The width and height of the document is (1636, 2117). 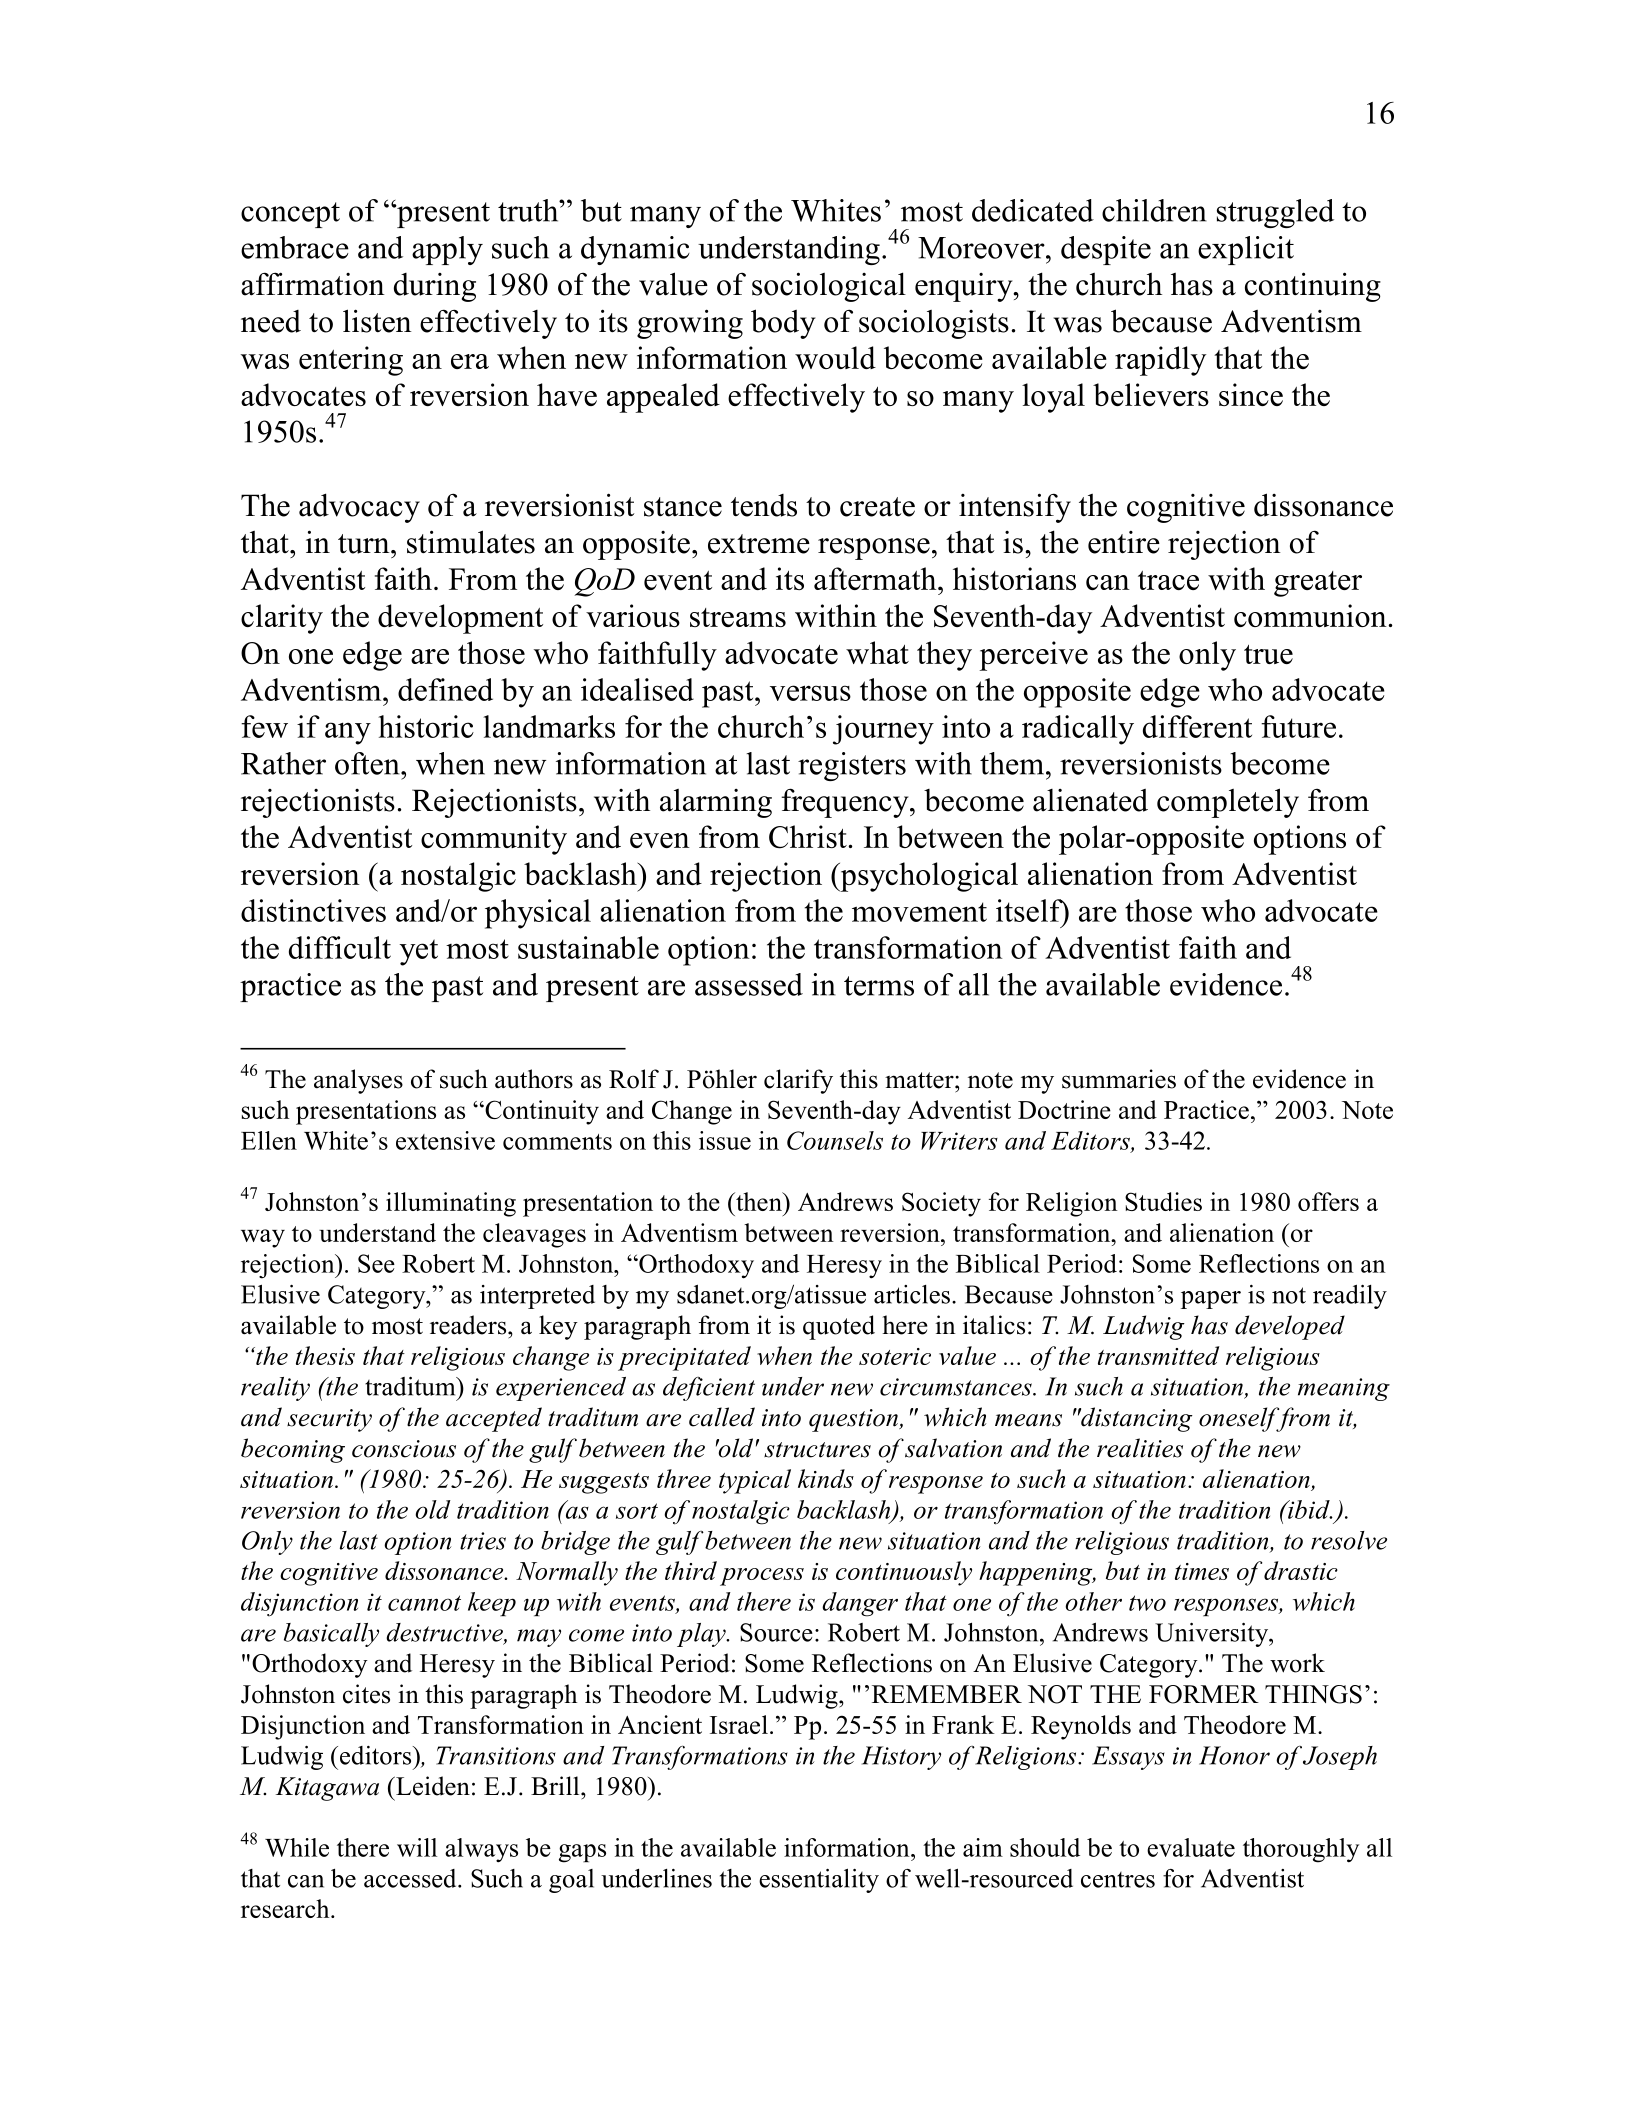 What do you see at coordinates (417, 1847) in the document?
I see `will` at bounding box center [417, 1847].
